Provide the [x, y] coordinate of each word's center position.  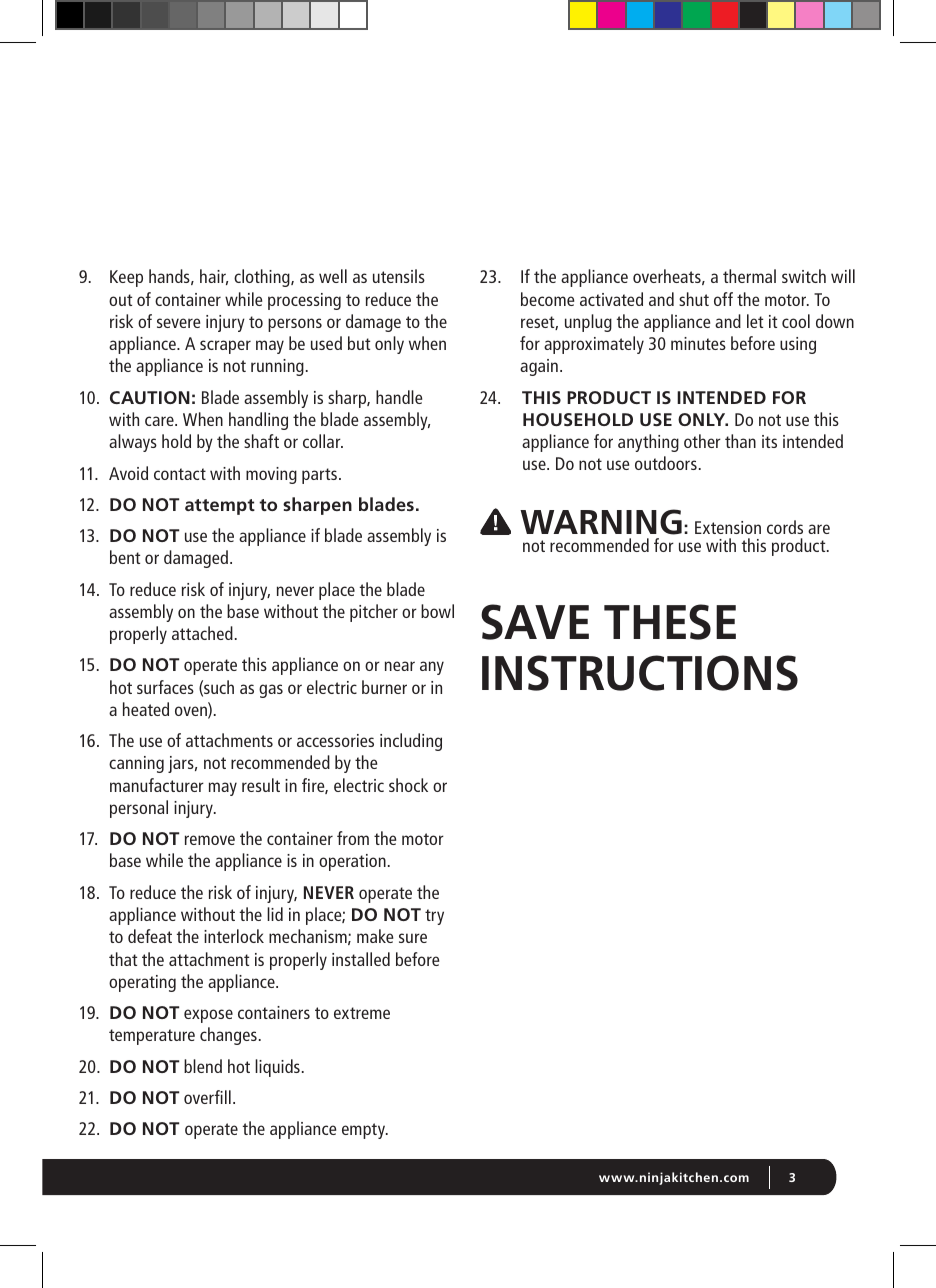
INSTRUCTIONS [640, 673]
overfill [207, 1097]
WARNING [601, 522]
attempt [220, 507]
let [755, 321]
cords [785, 527]
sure [413, 938]
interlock [234, 936]
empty [364, 1131]
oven [192, 712]
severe [178, 323]
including [411, 742]
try [434, 917]
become [547, 299]
